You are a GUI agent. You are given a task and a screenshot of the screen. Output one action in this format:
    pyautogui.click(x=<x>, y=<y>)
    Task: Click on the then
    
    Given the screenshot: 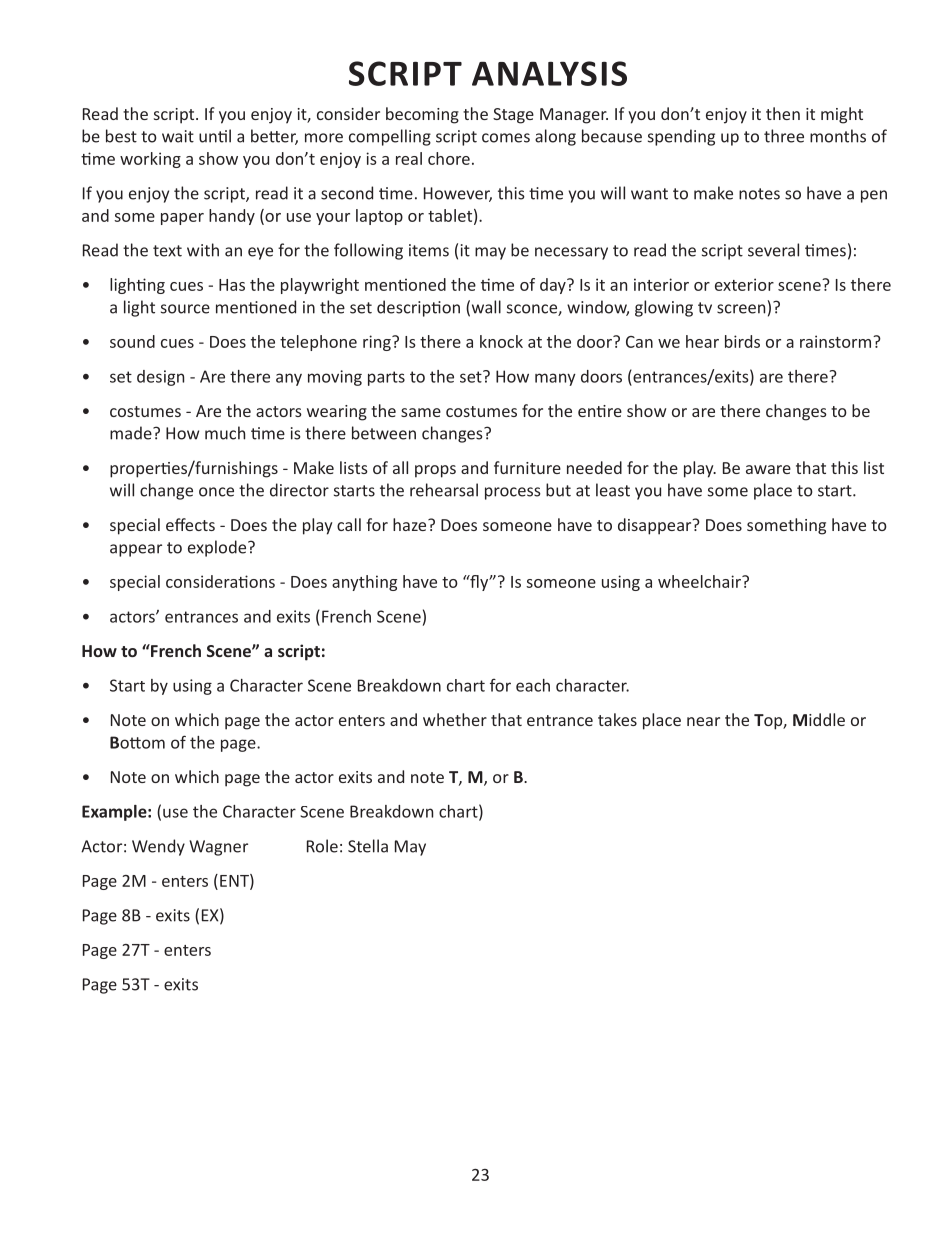 What is the action you would take?
    pyautogui.click(x=783, y=113)
